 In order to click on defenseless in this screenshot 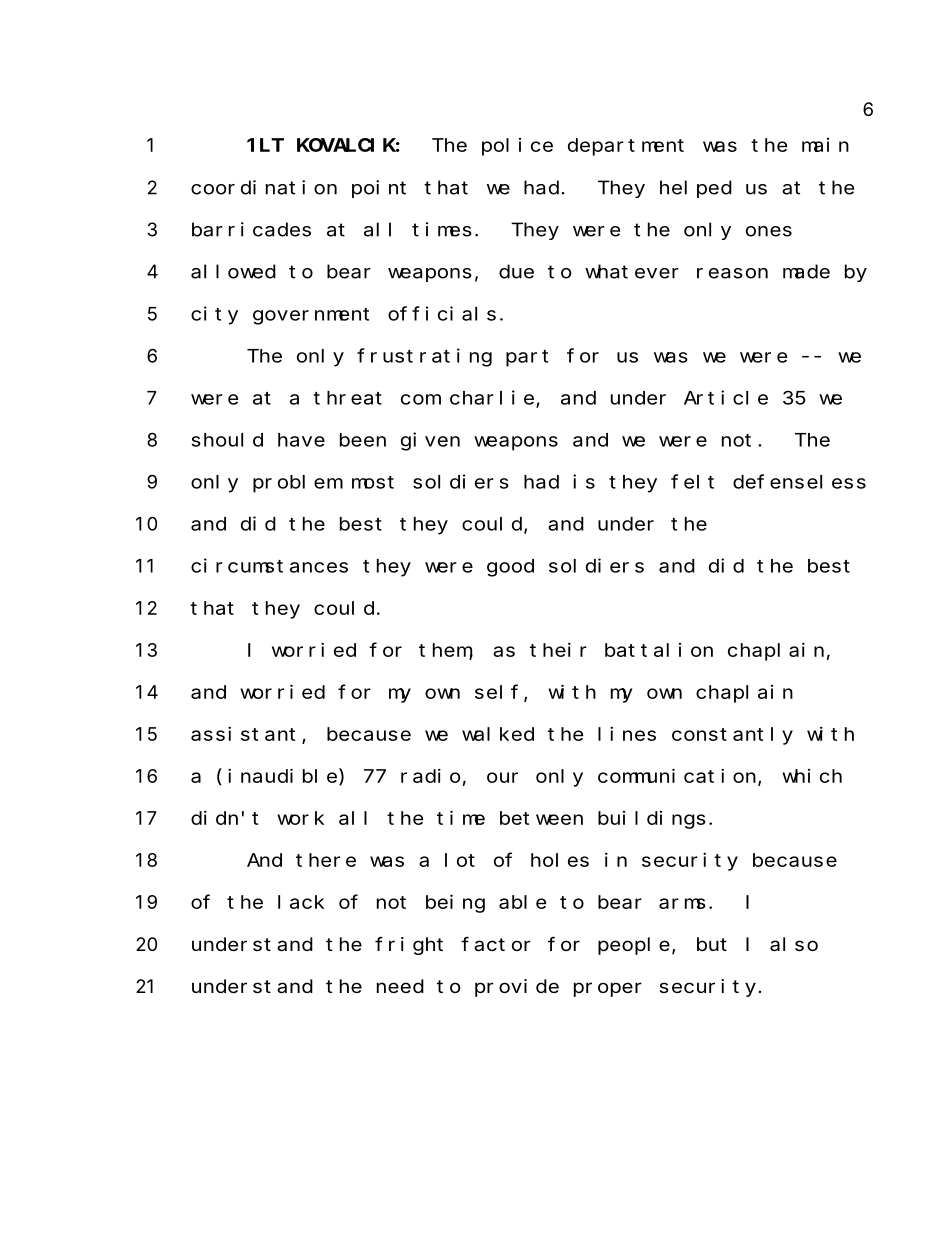, I will do `click(799, 481)`.
